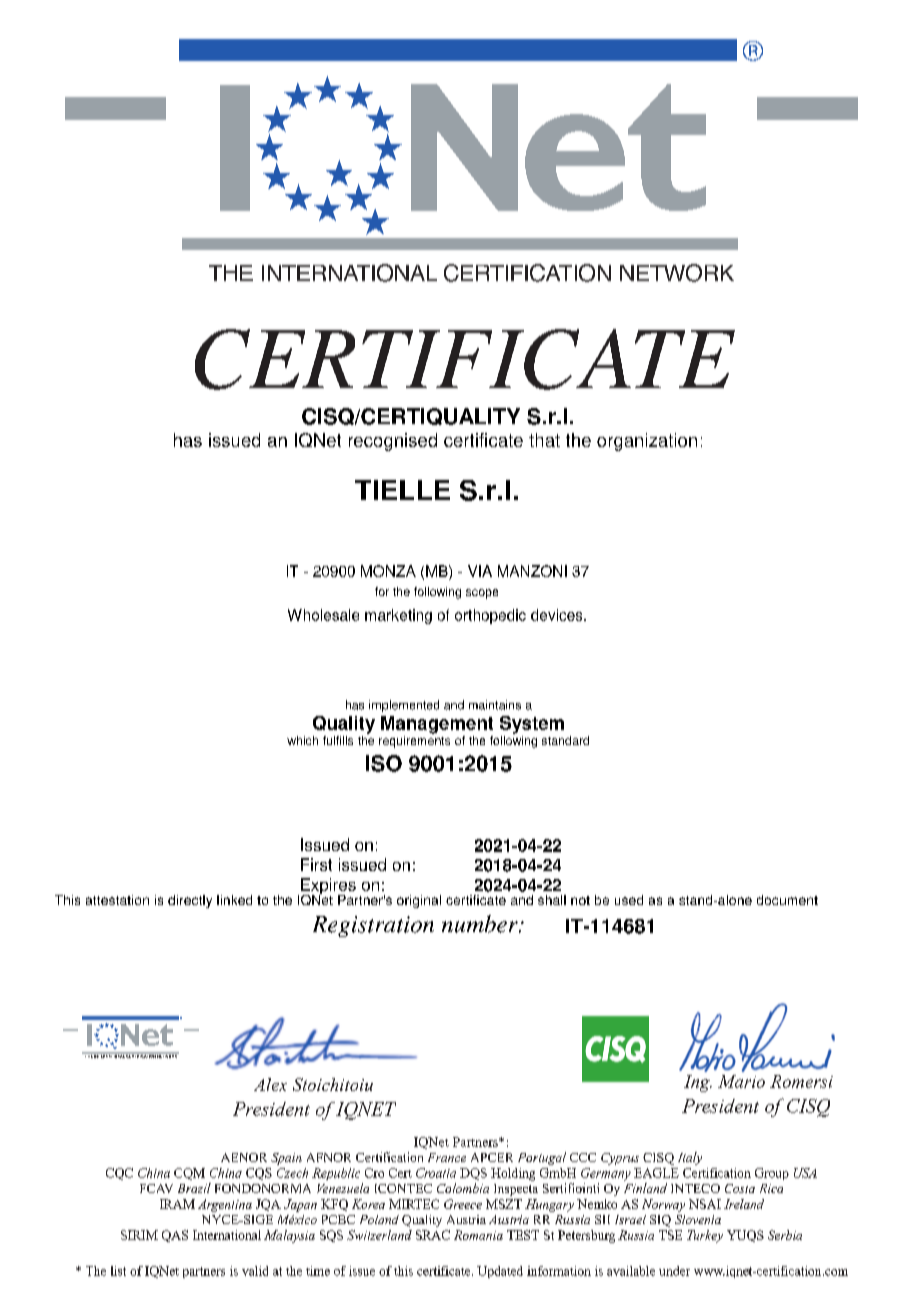  Describe the element at coordinates (705, 1236) in the screenshot. I see `Turkey` at that location.
